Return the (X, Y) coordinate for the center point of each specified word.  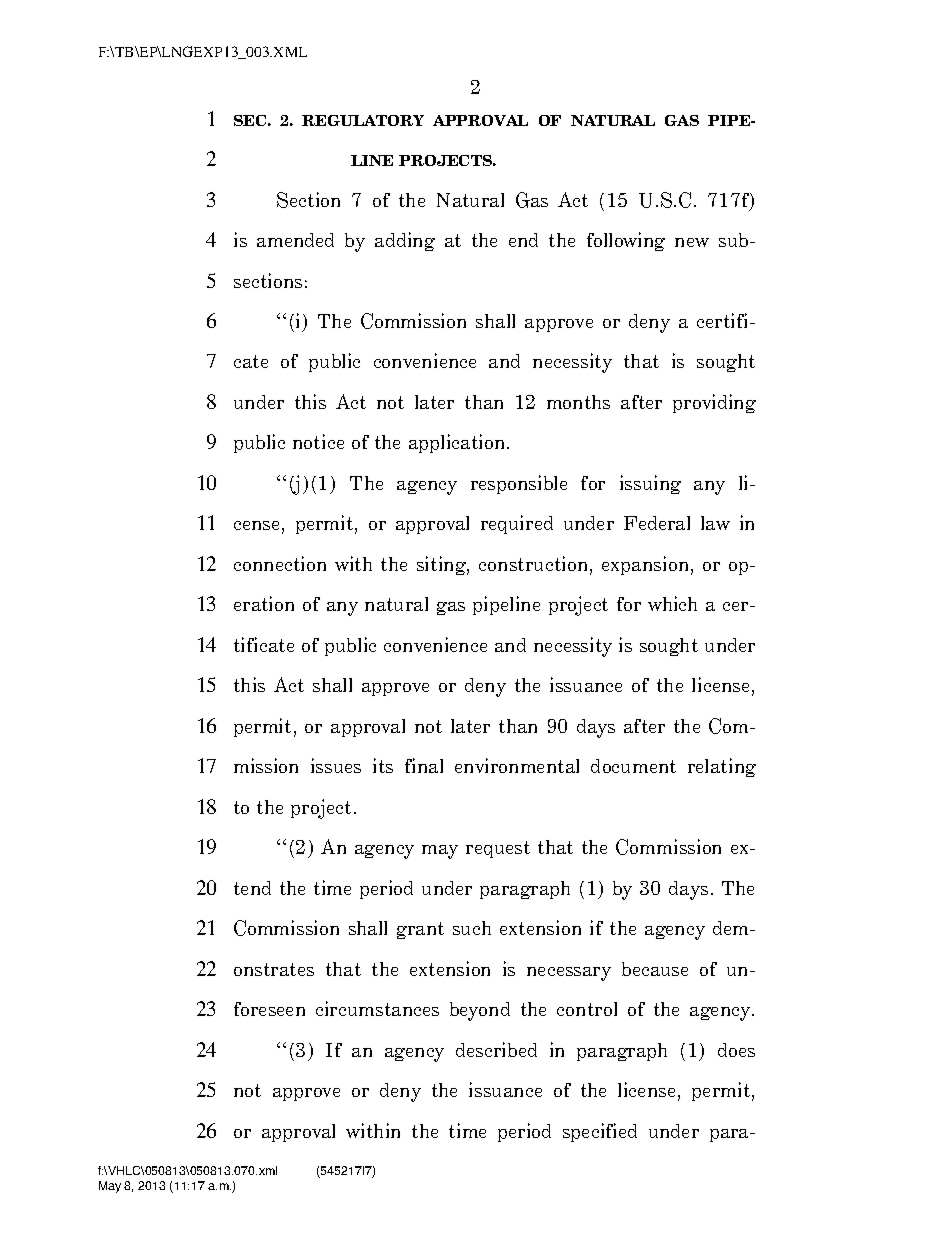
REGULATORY (363, 120)
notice (318, 441)
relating (722, 767)
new (692, 242)
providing (714, 403)
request (498, 849)
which (672, 603)
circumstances (377, 1008)
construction (535, 565)
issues (336, 765)
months (578, 402)
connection (280, 563)
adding (405, 241)
